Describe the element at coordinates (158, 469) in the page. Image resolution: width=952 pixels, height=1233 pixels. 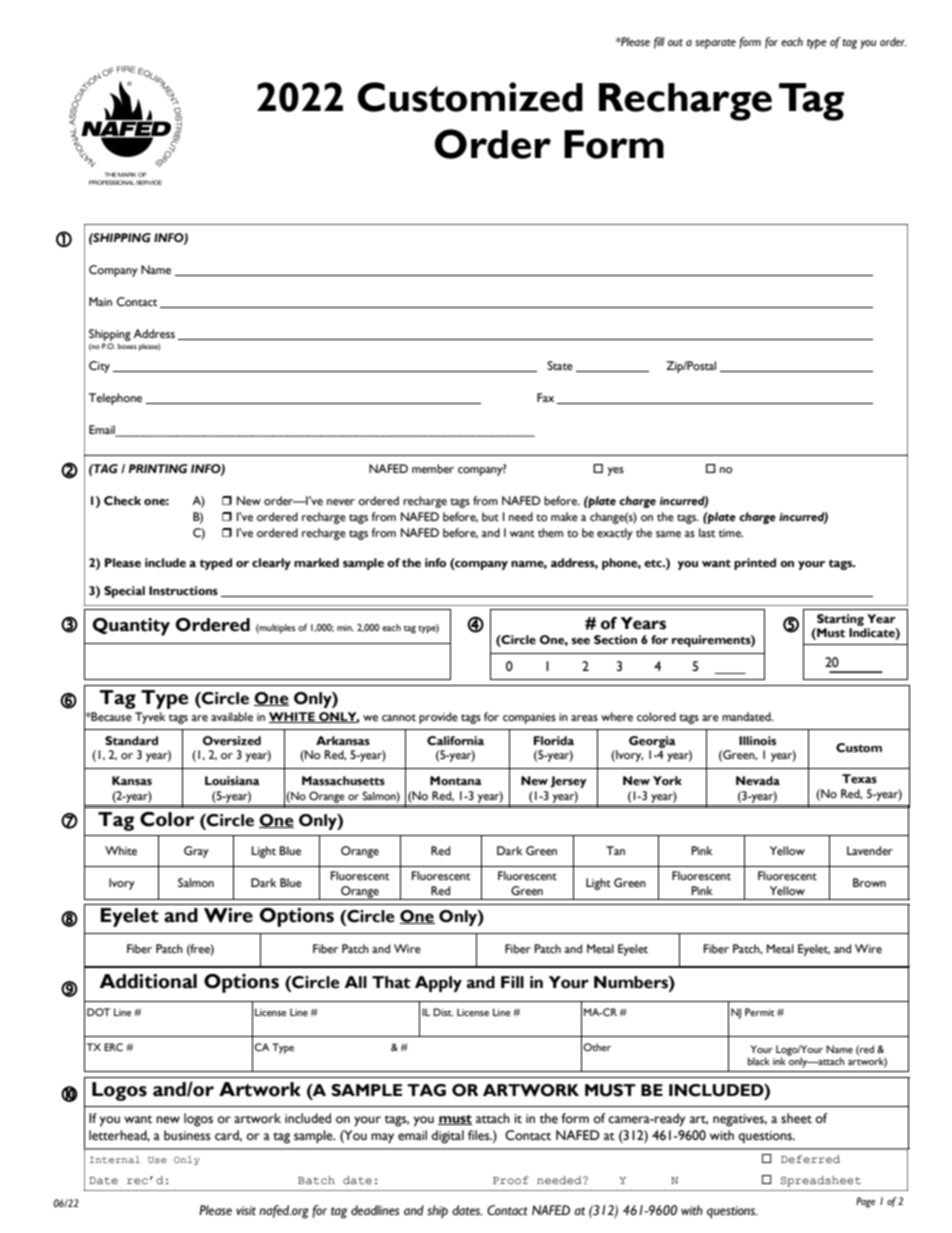
I see `PRINTING` at that location.
